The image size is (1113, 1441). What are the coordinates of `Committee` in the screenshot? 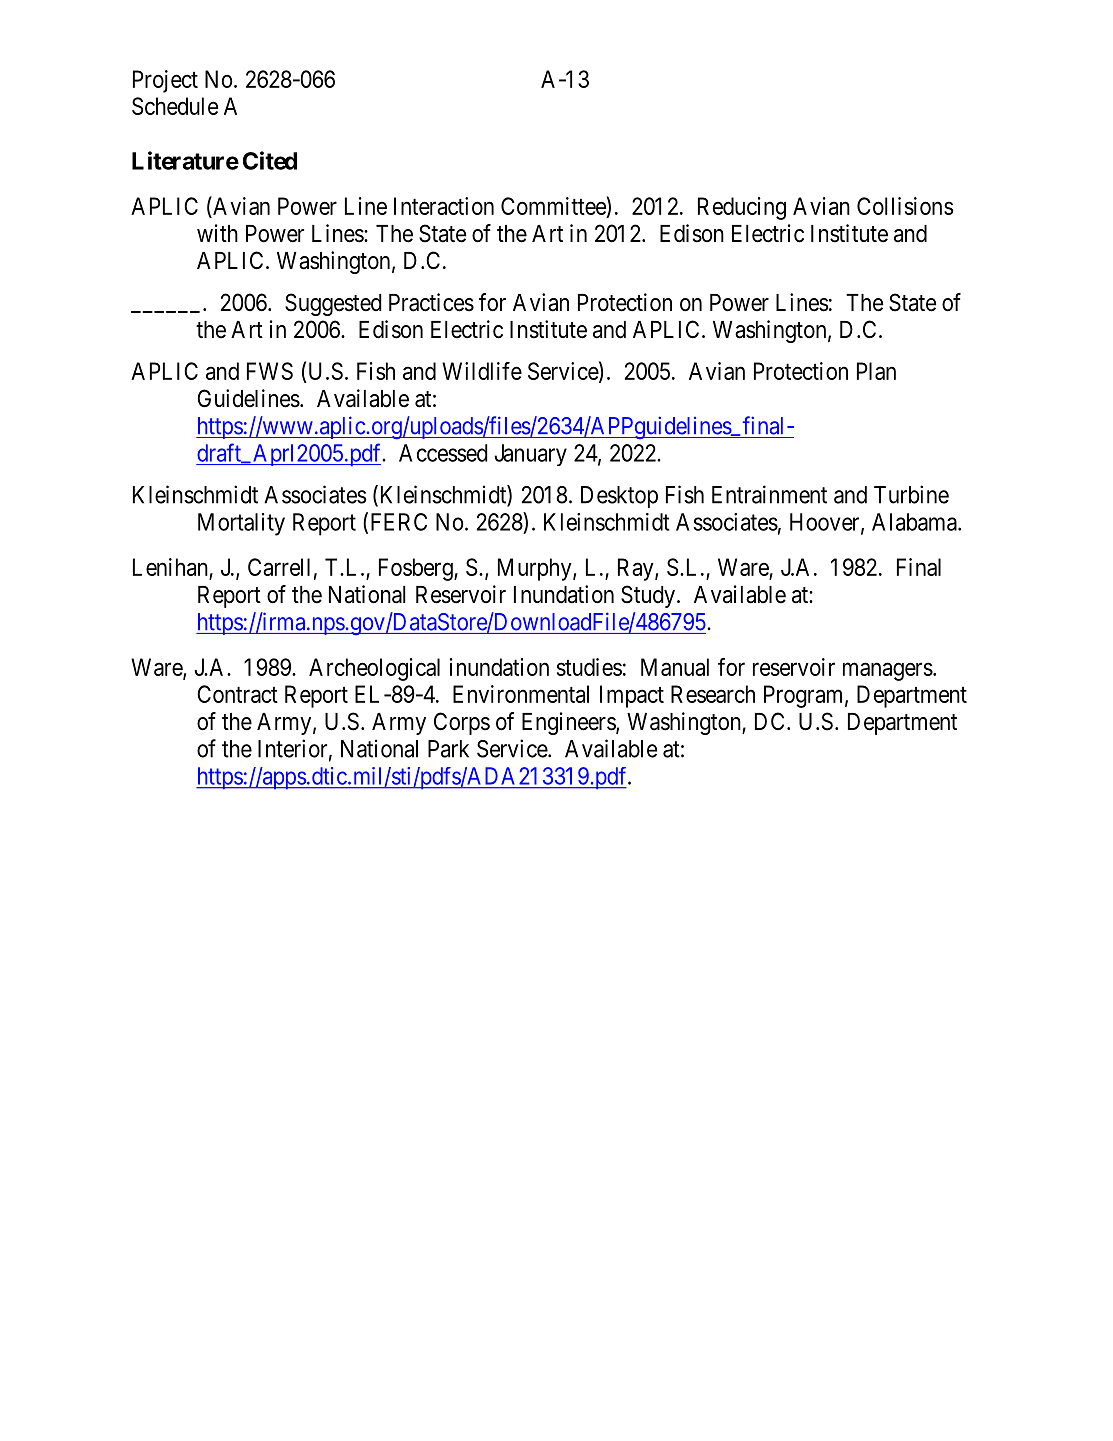 It's located at (554, 205).
